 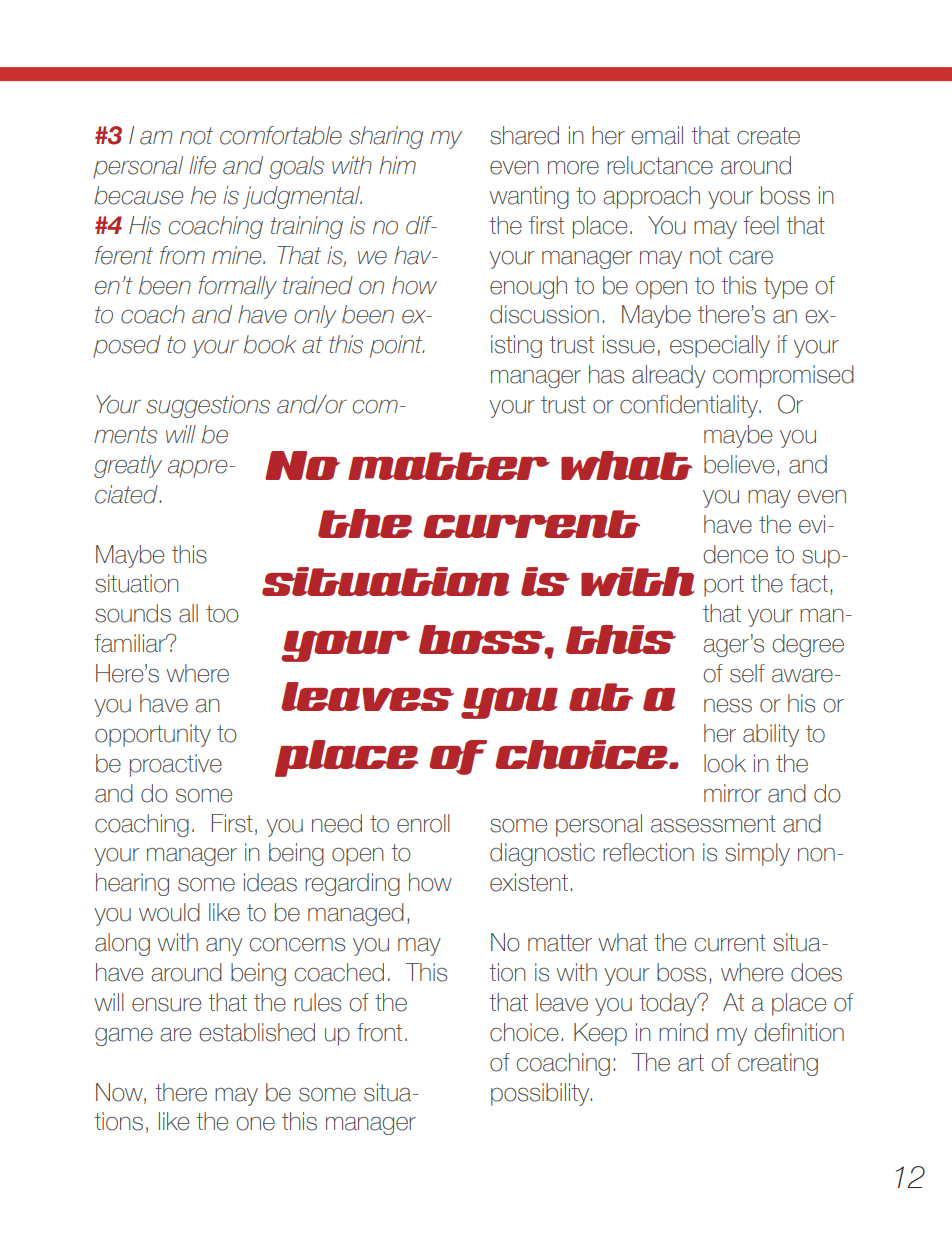 I want to click on create, so click(x=768, y=136).
